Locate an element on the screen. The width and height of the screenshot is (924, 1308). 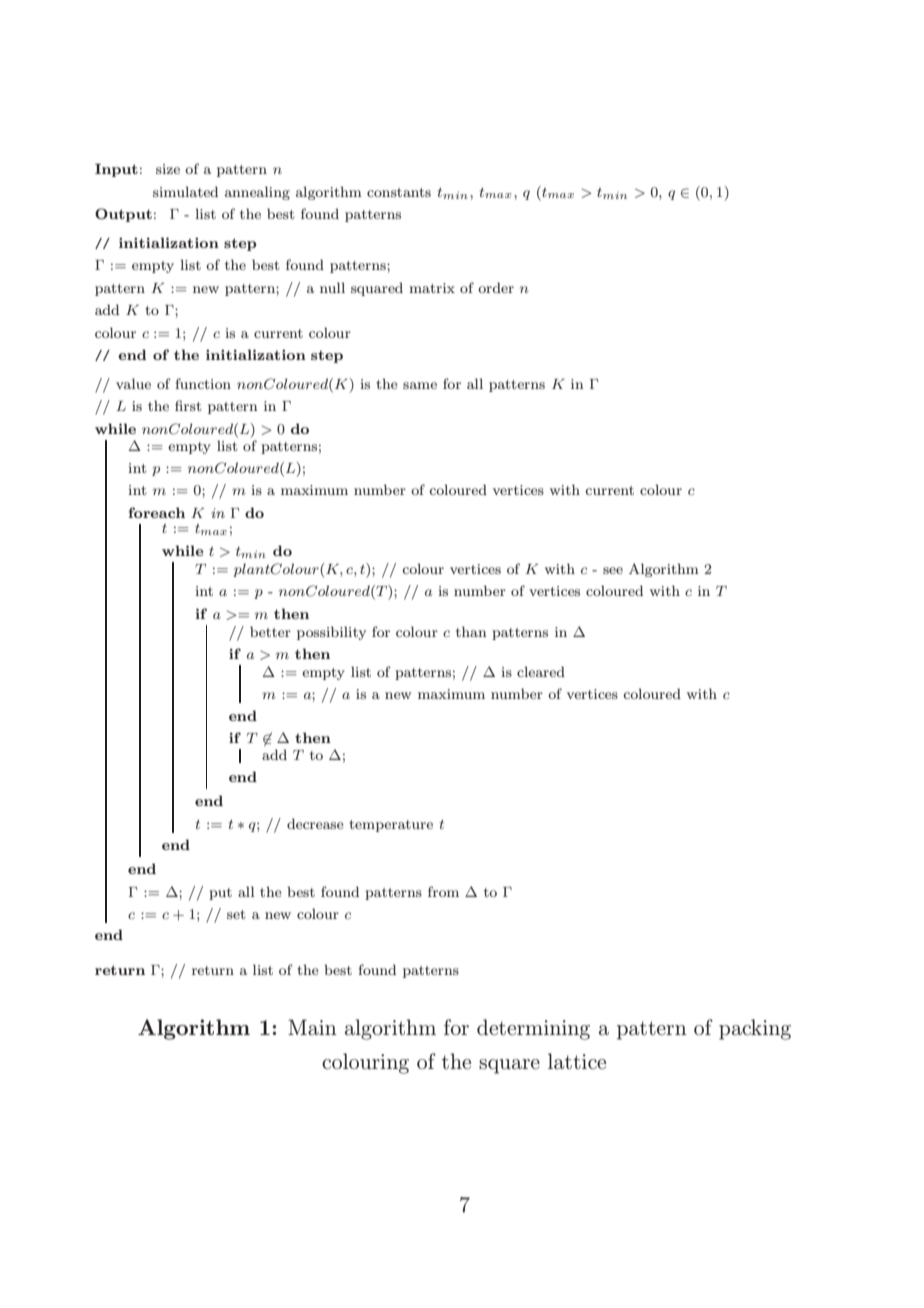
simulated is located at coordinates (185, 191).
